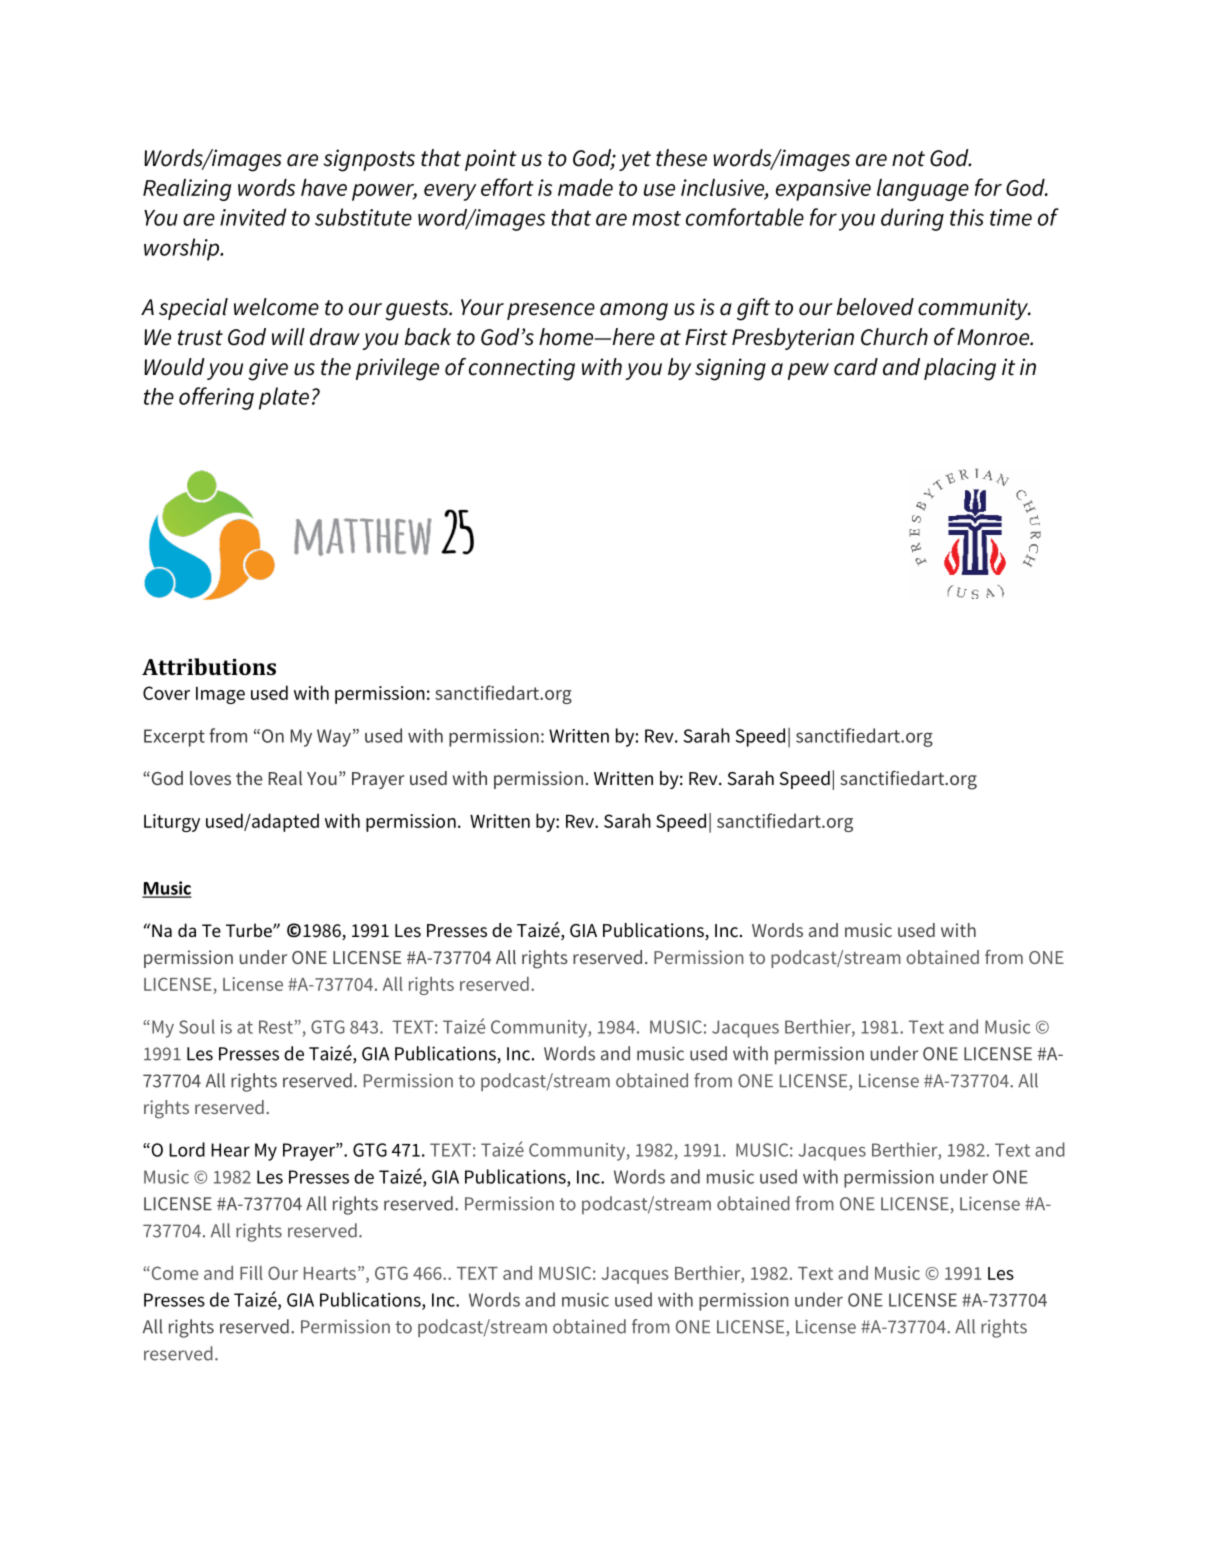 This document has width=1211, height=1567. What do you see at coordinates (923, 190) in the document?
I see `language` at bounding box center [923, 190].
